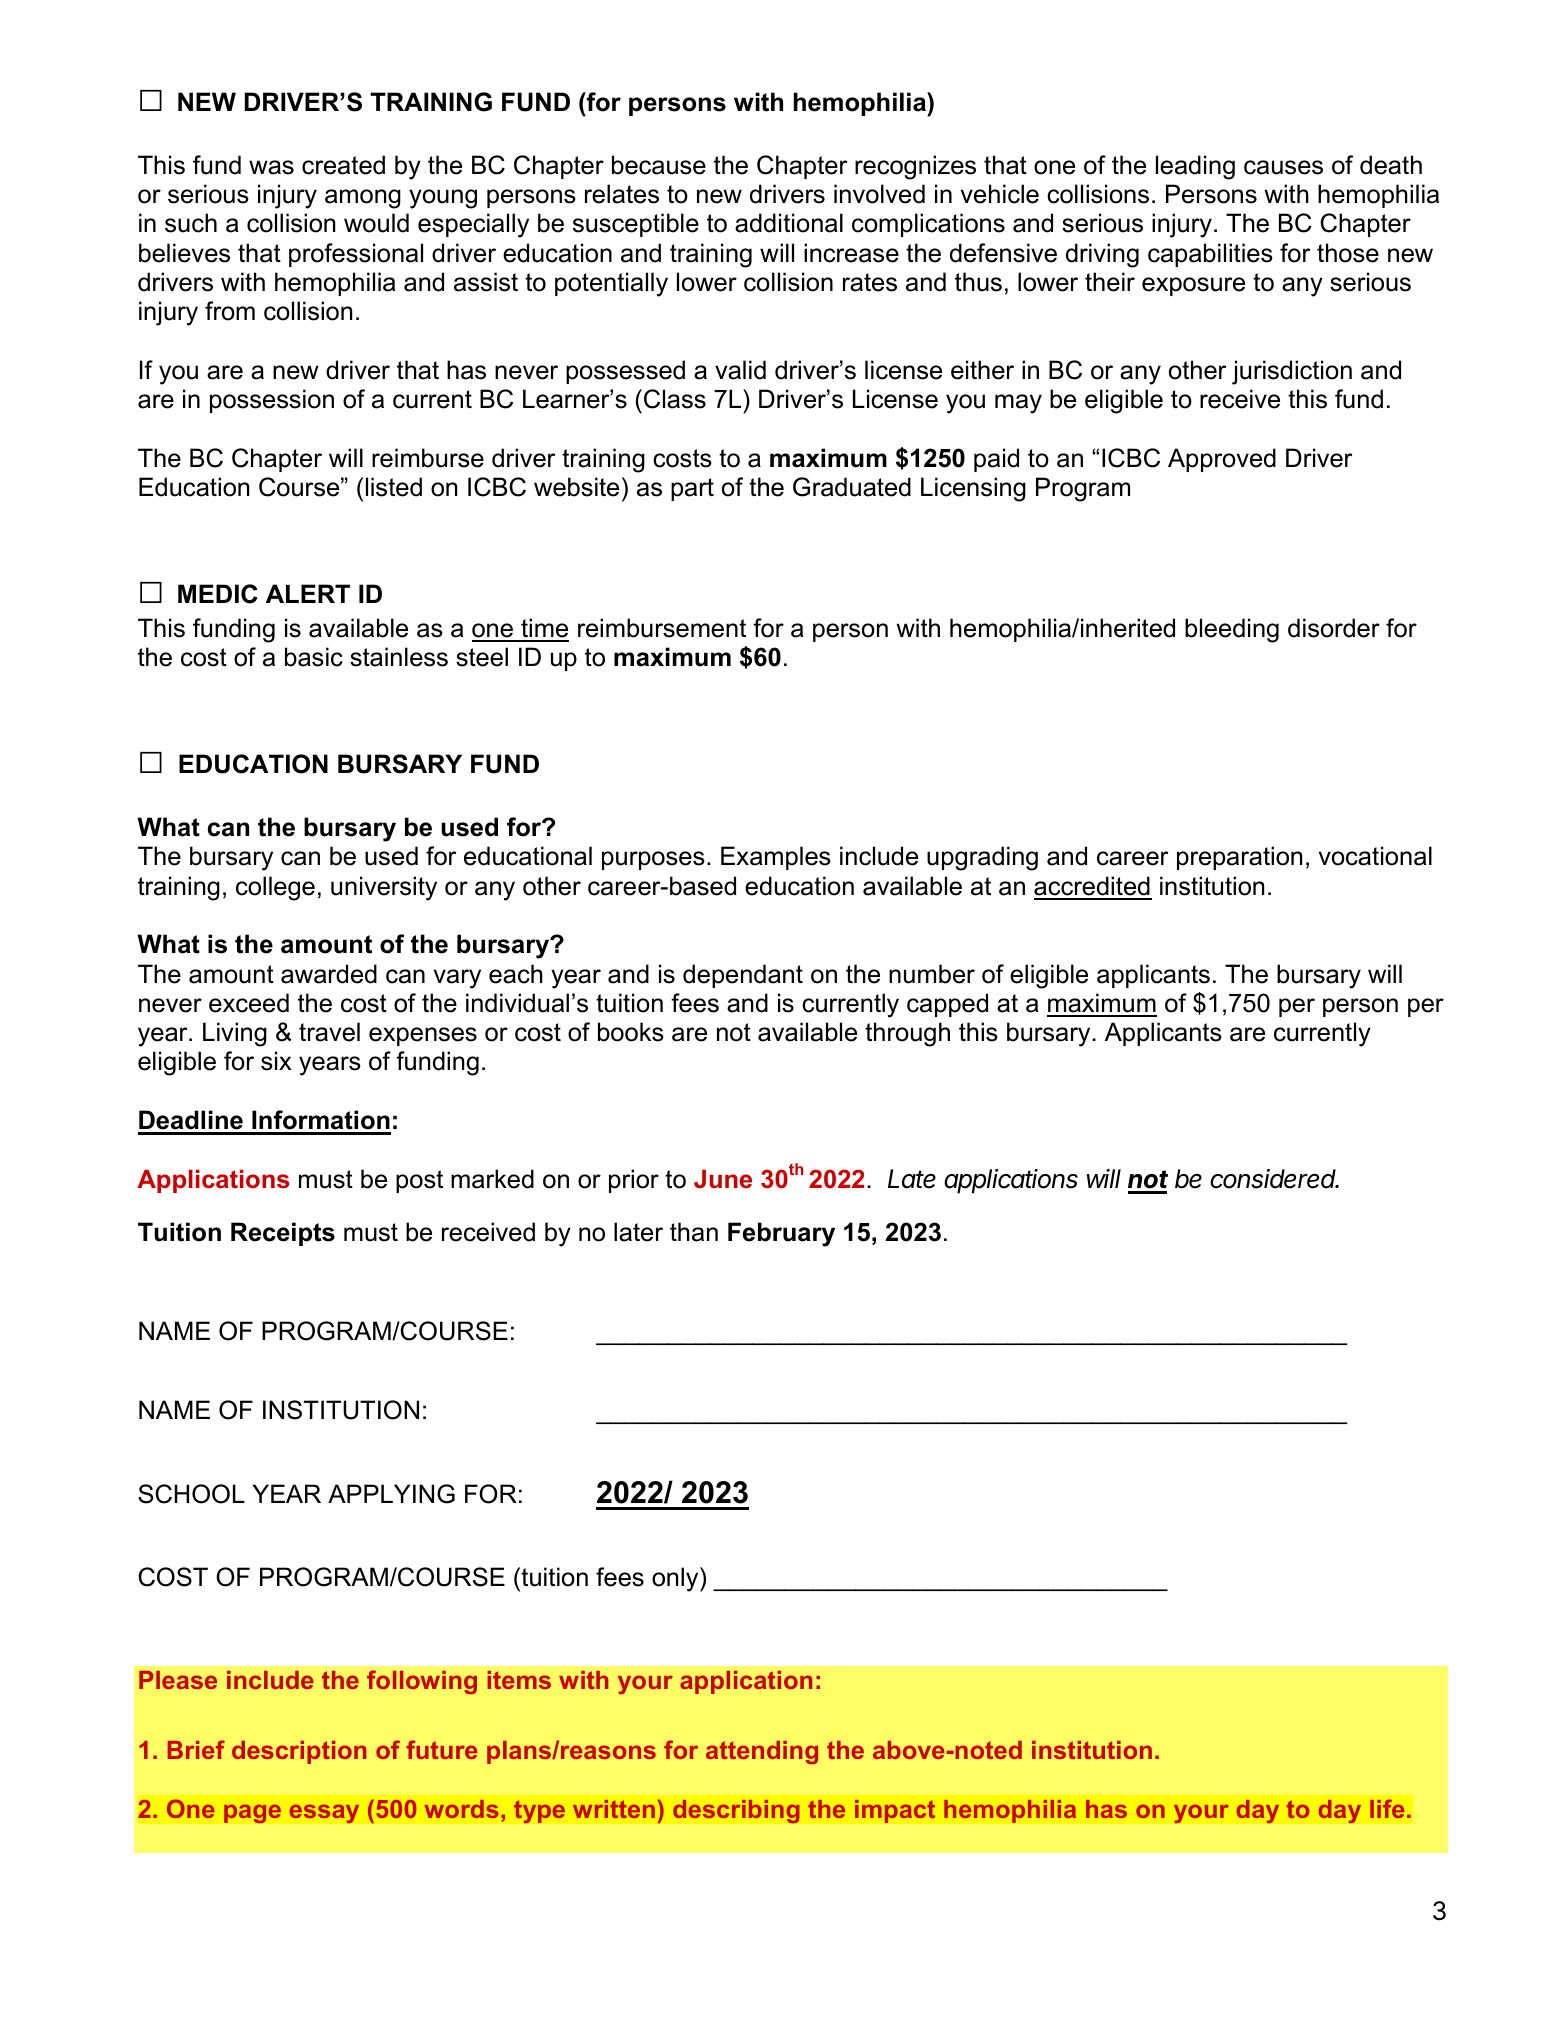 The height and width of the image is (2018, 1559). I want to click on description, so click(299, 1752).
